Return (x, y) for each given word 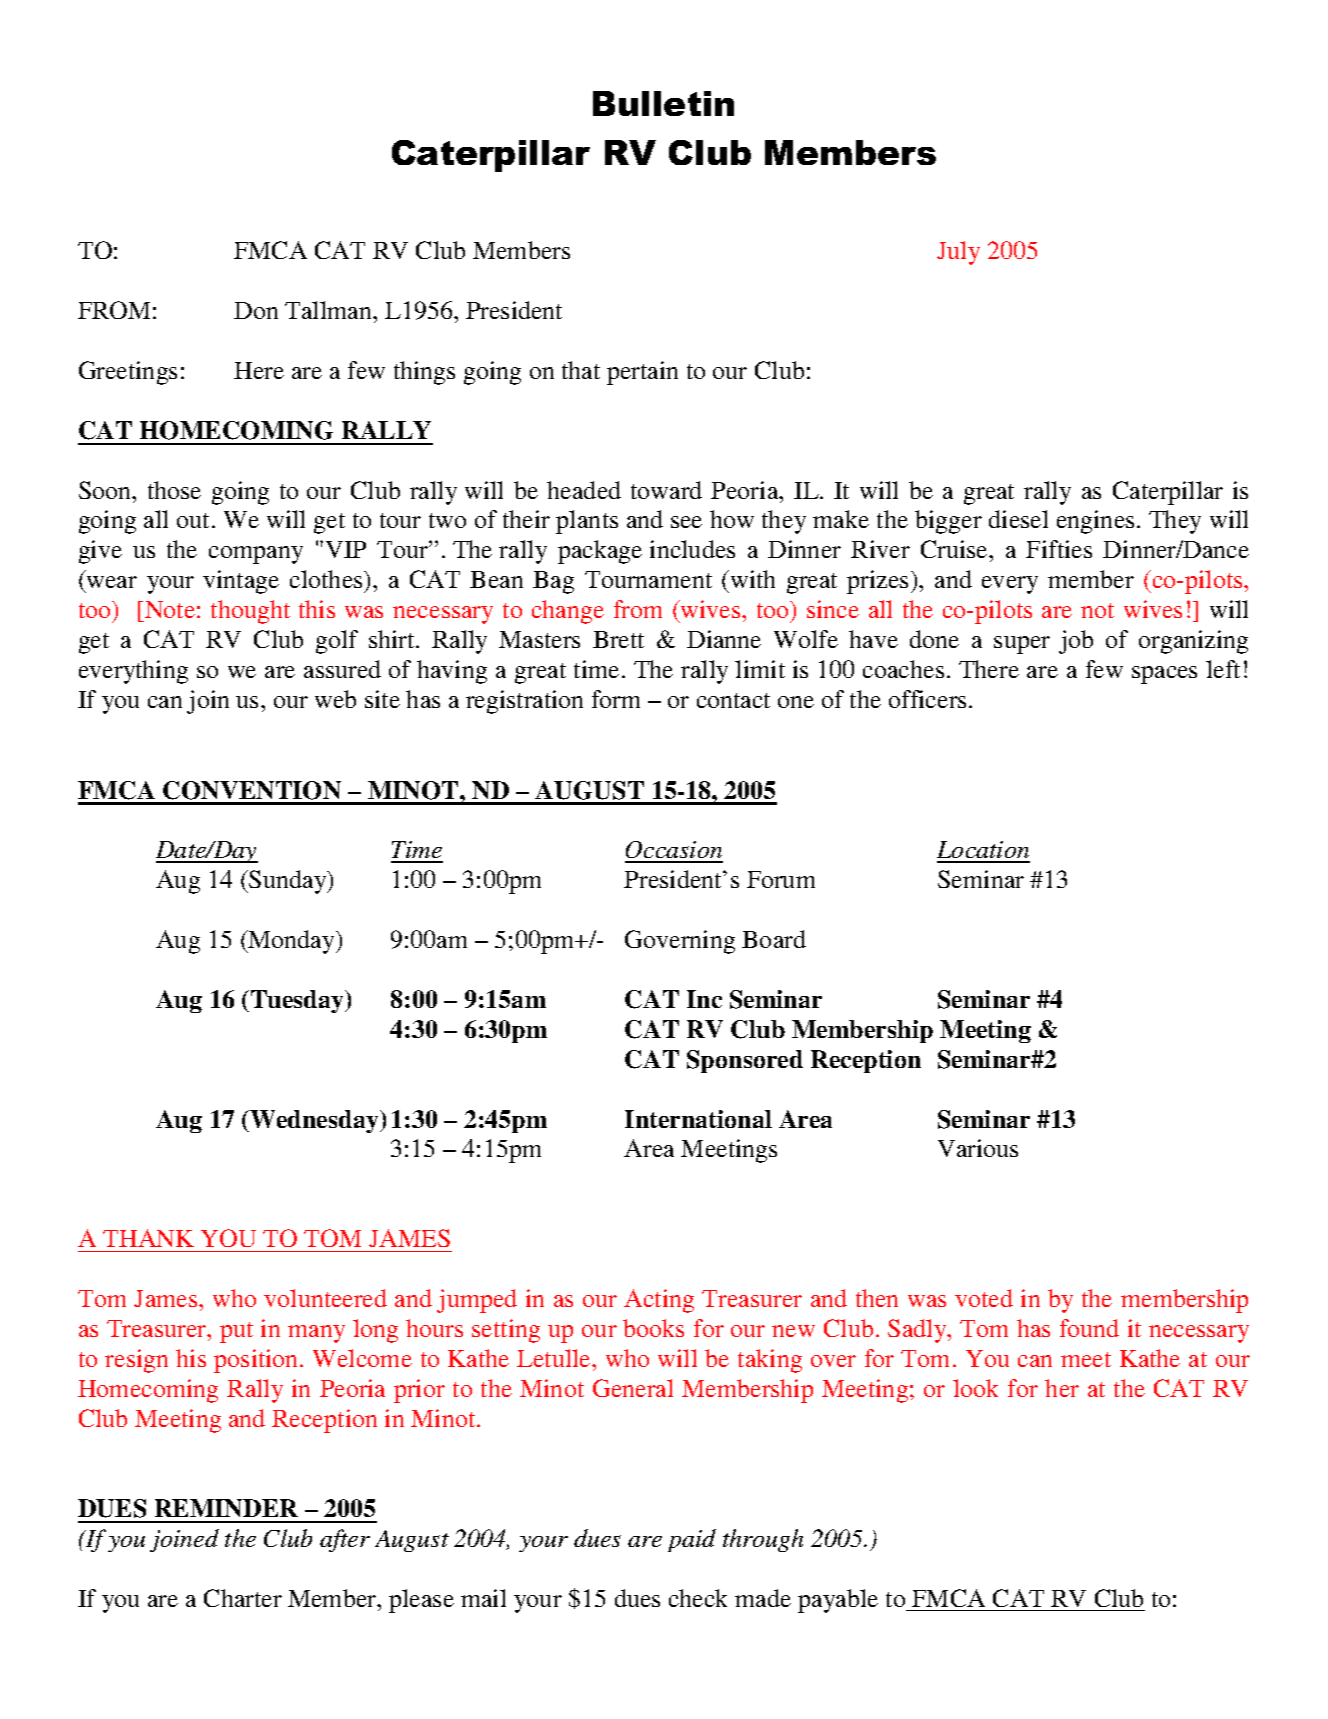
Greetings (128, 373)
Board (774, 939)
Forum (781, 879)
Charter (243, 1598)
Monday (292, 942)
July (958, 253)
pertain (642, 373)
